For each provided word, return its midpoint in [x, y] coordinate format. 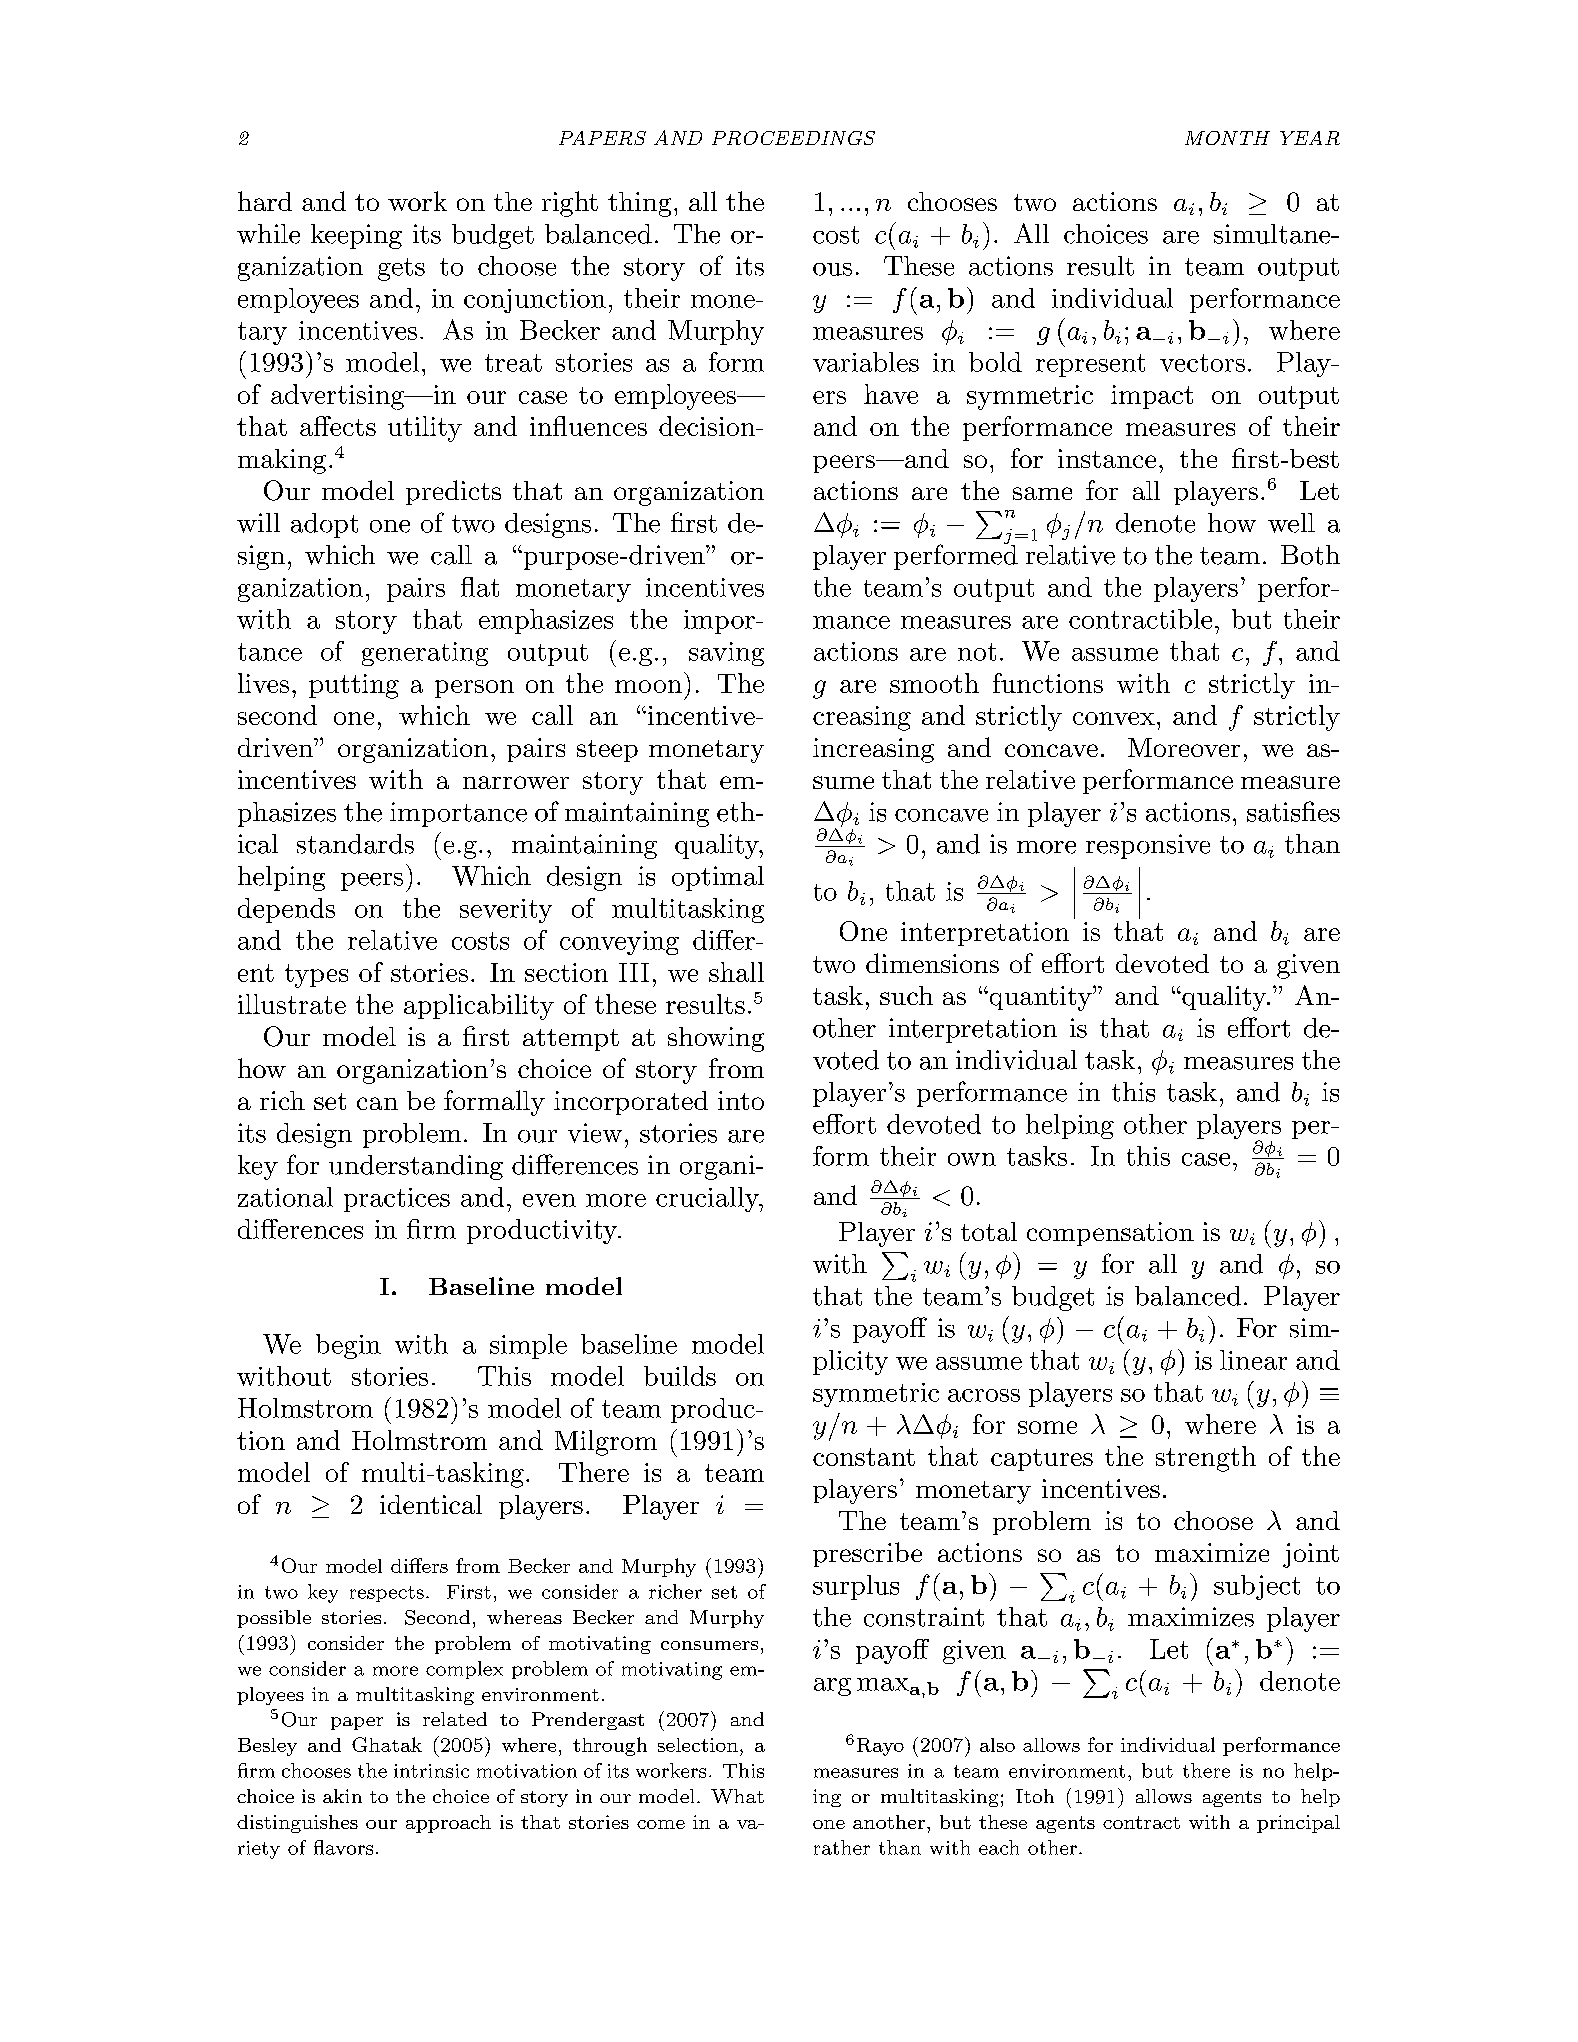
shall [736, 972]
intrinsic [431, 1771]
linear [1253, 1360]
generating [425, 654]
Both [1310, 555]
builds [680, 1376]
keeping [356, 236]
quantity [1040, 998]
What [737, 1796]
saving [726, 654]
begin [348, 1346]
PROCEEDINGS [793, 138]
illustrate [292, 1004]
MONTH [1227, 138]
